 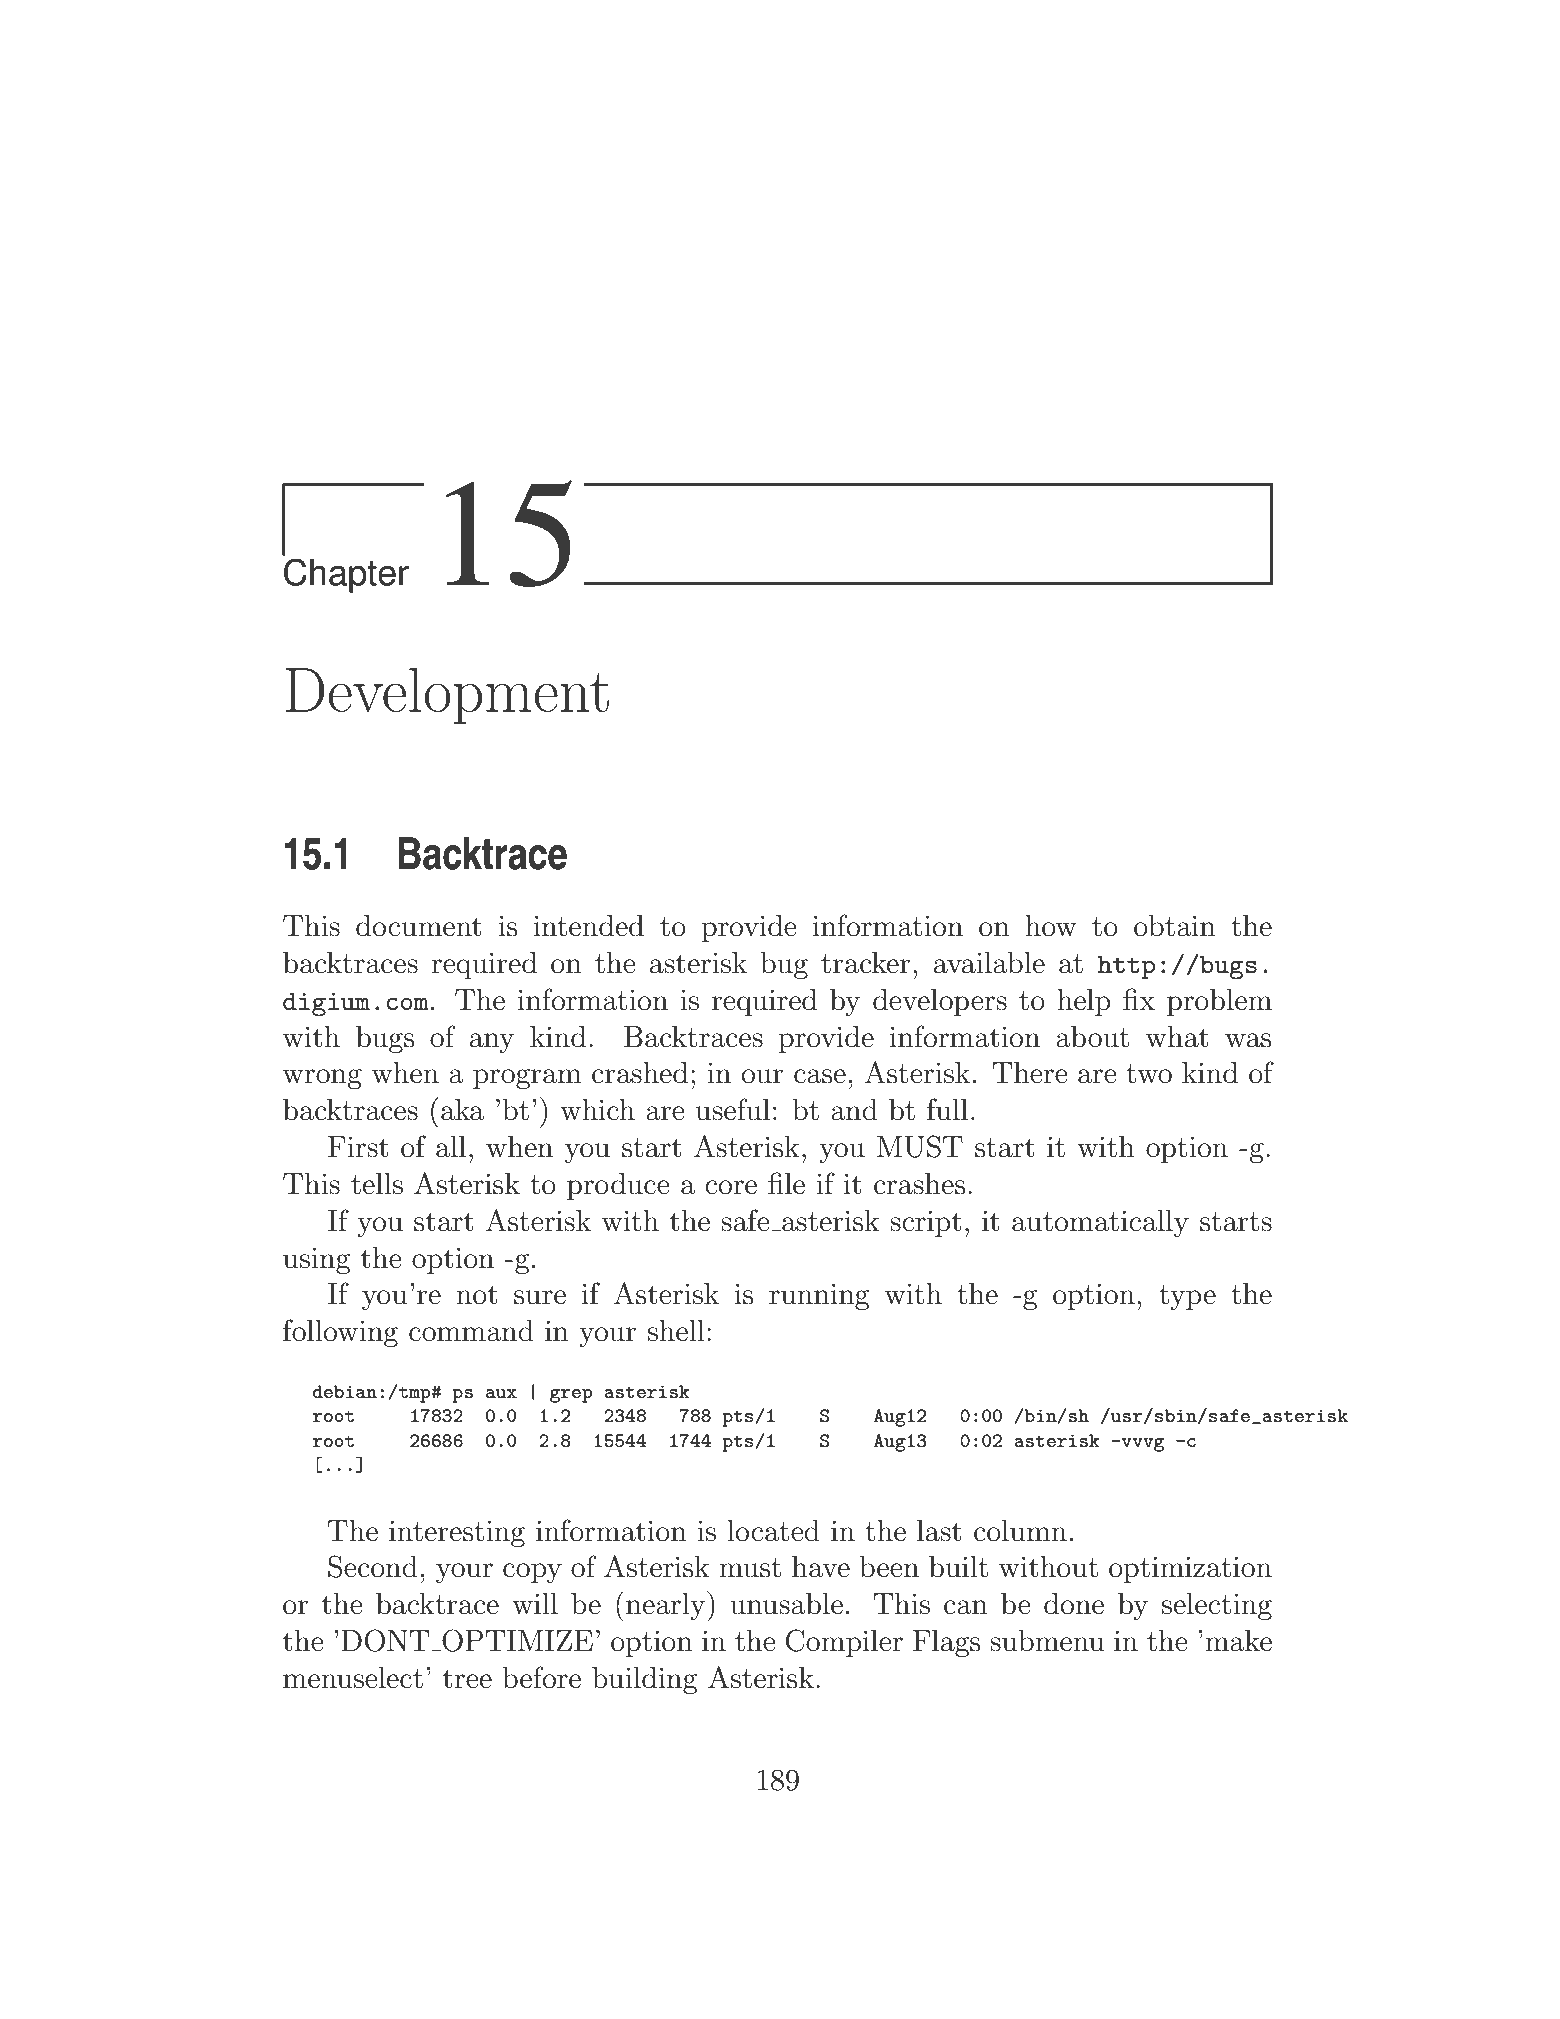 What do you see at coordinates (346, 575) in the screenshot?
I see `Chapter` at bounding box center [346, 575].
